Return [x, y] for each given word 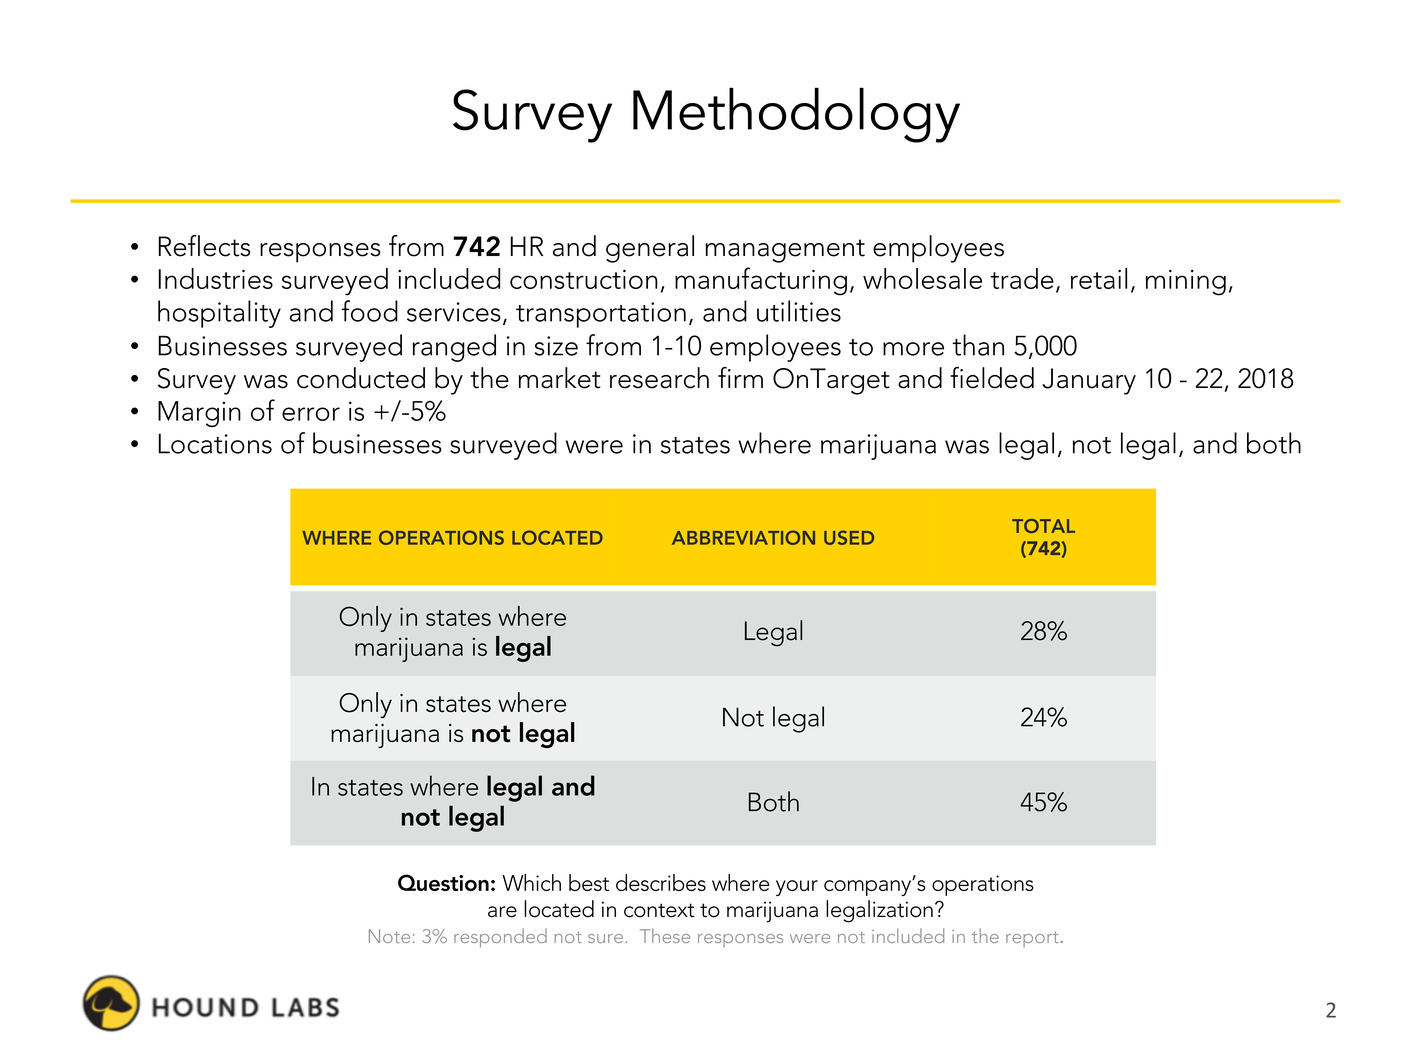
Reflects [204, 246]
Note [389, 936]
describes [661, 882]
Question [443, 882]
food [370, 311]
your [797, 888]
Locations [215, 443]
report [1033, 939]
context [659, 910]
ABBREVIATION [743, 537]
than [978, 345]
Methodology [796, 115]
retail [1099, 278]
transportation [601, 315]
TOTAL [1043, 526]
